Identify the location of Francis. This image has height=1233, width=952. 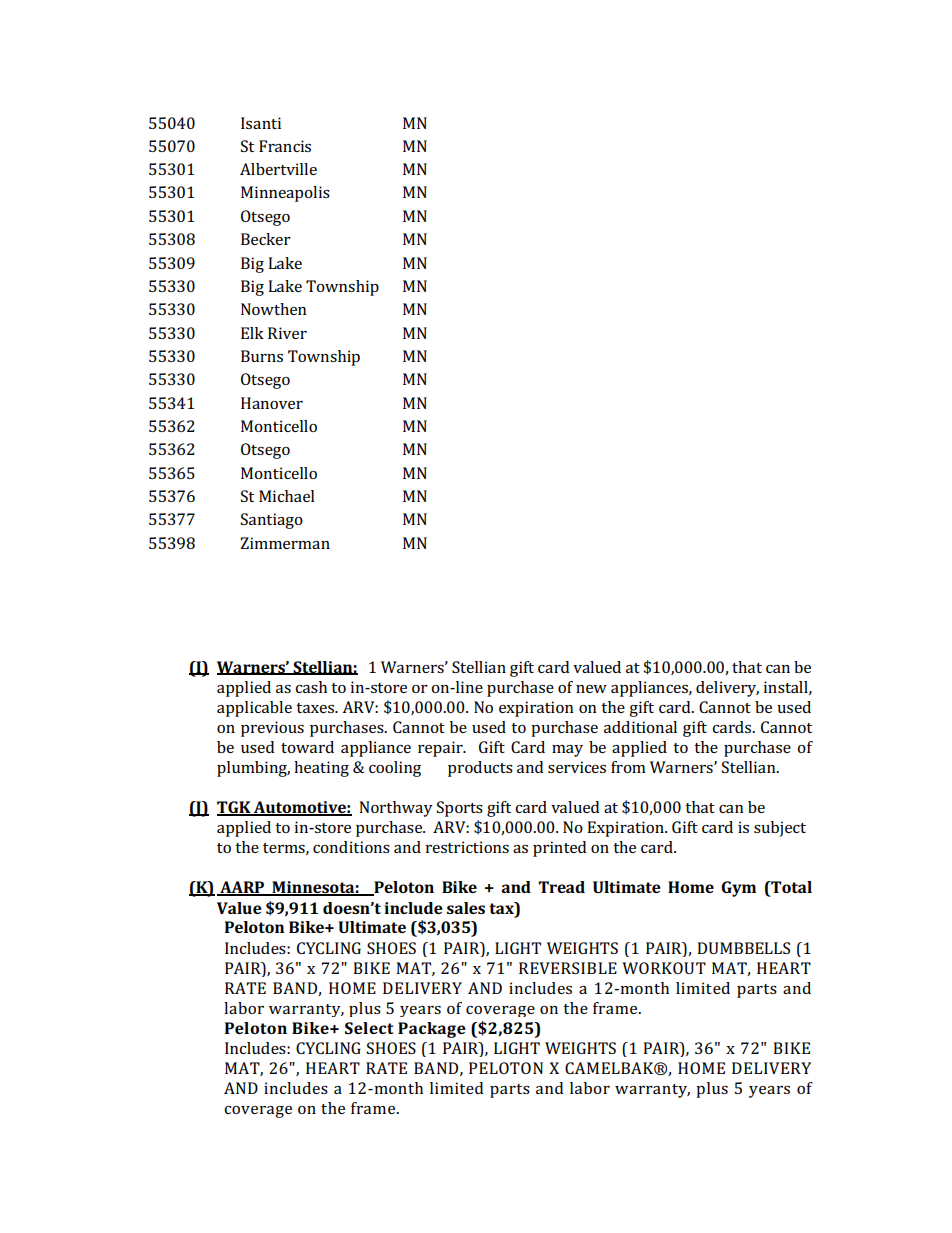
(285, 146).
